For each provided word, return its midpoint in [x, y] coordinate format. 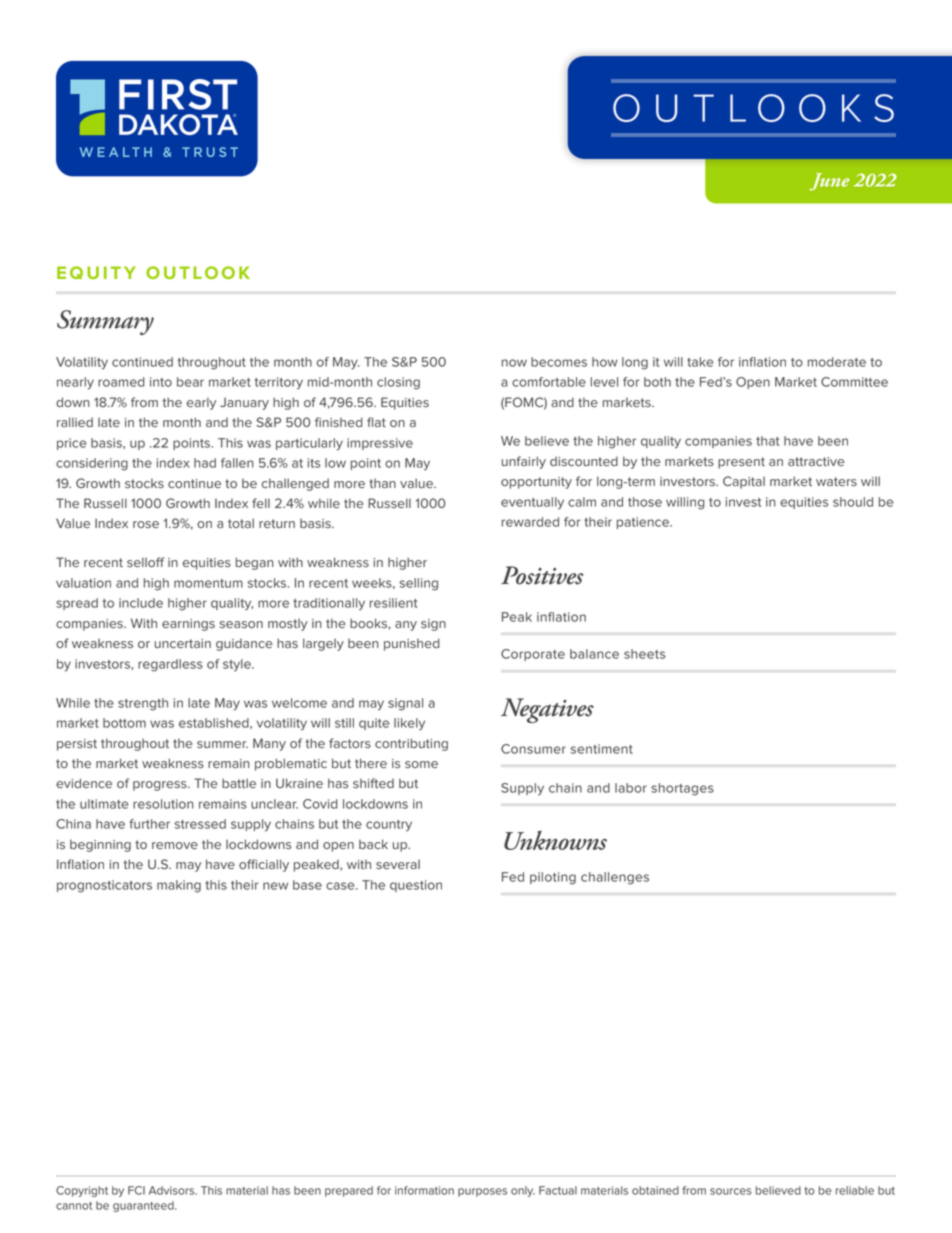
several [398, 864]
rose [146, 524]
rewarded [530, 522]
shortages [682, 789]
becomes [559, 362]
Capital [744, 482]
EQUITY [96, 273]
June [829, 182]
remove [175, 845]
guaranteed [144, 1206]
